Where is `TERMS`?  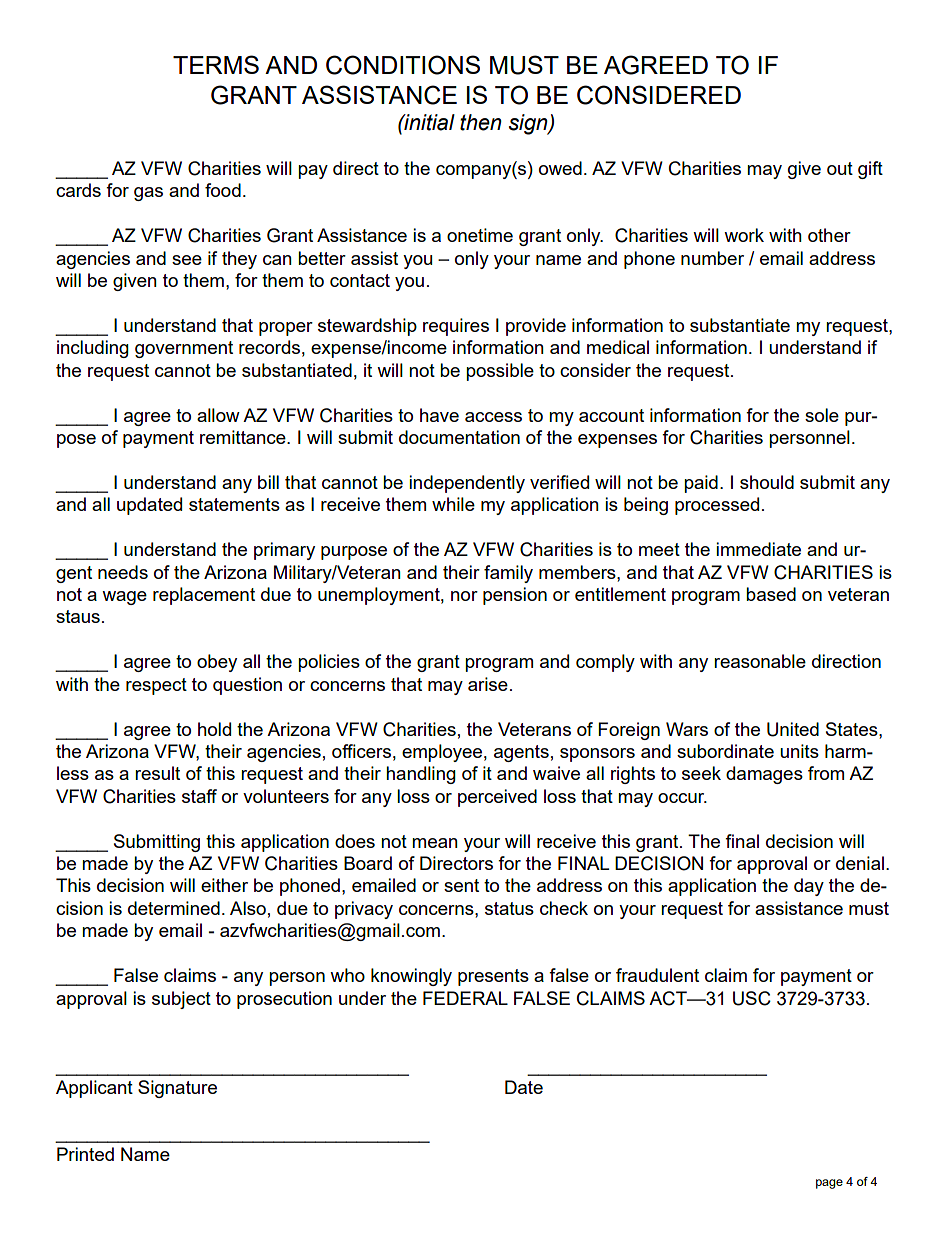 TERMS is located at coordinates (216, 64).
